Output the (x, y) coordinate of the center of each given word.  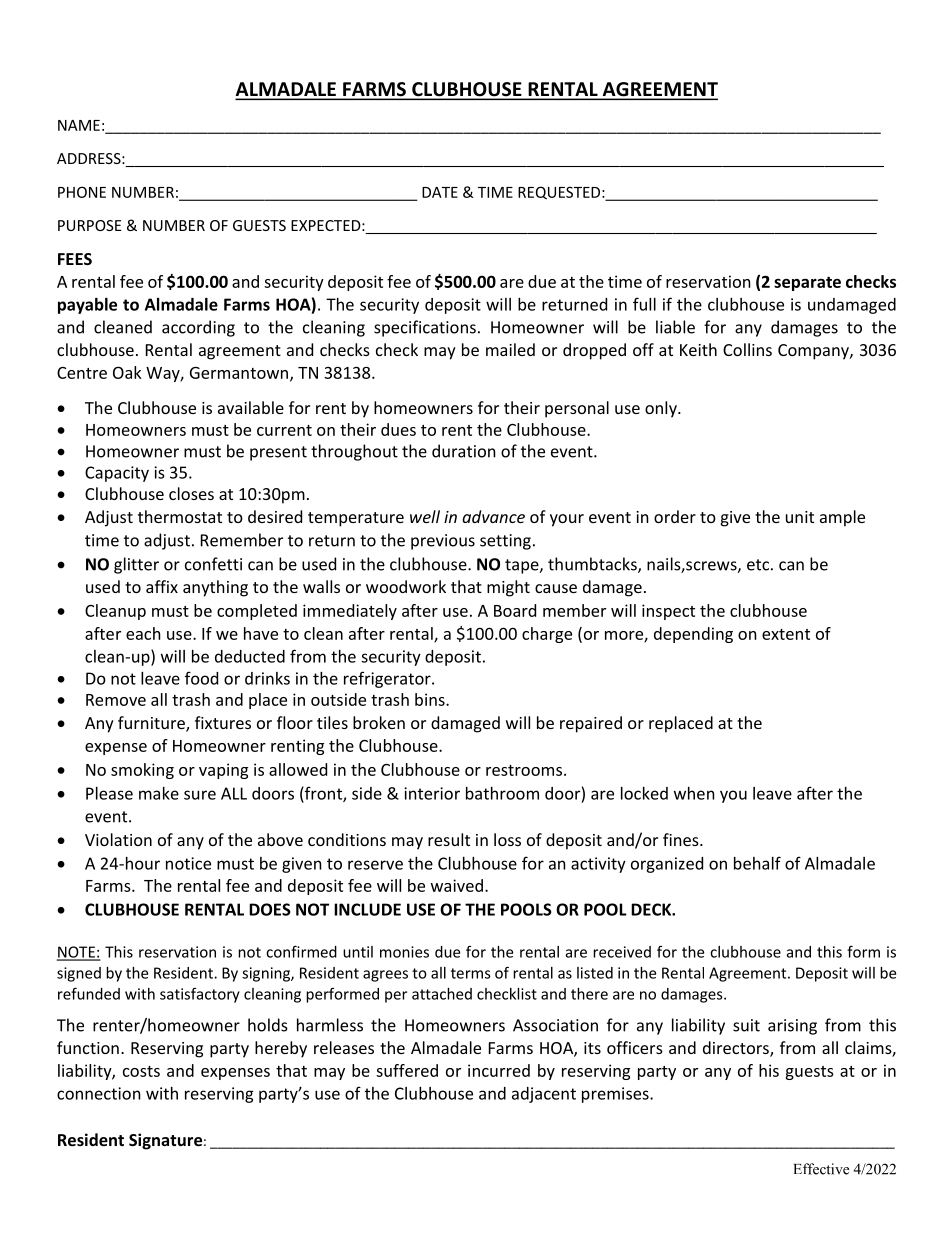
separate (807, 284)
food (201, 678)
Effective (821, 1169)
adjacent (544, 1095)
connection (99, 1093)
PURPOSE (90, 225)
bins (431, 699)
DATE (440, 192)
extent (786, 634)
